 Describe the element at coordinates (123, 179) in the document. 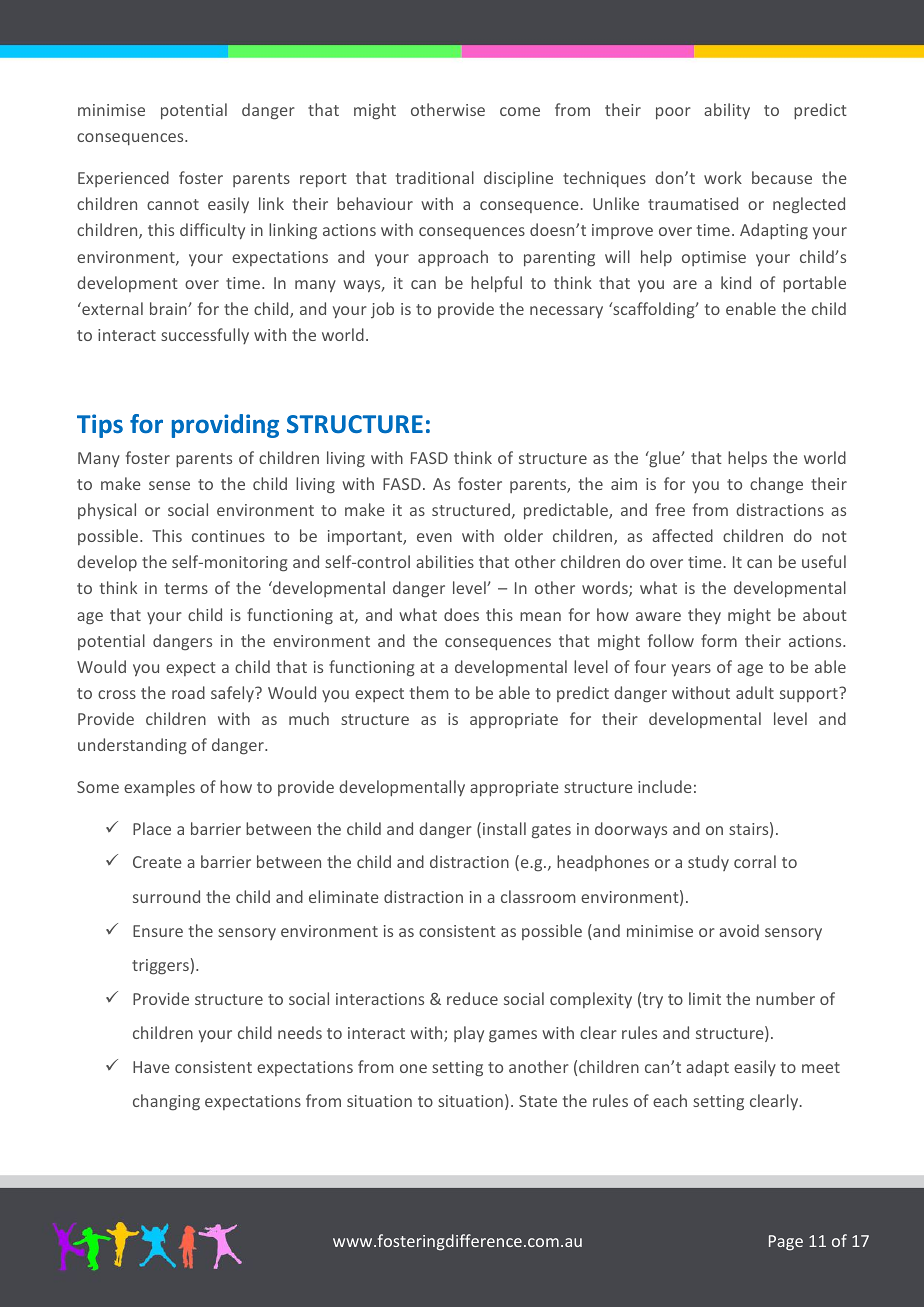

I see `Experienced` at that location.
